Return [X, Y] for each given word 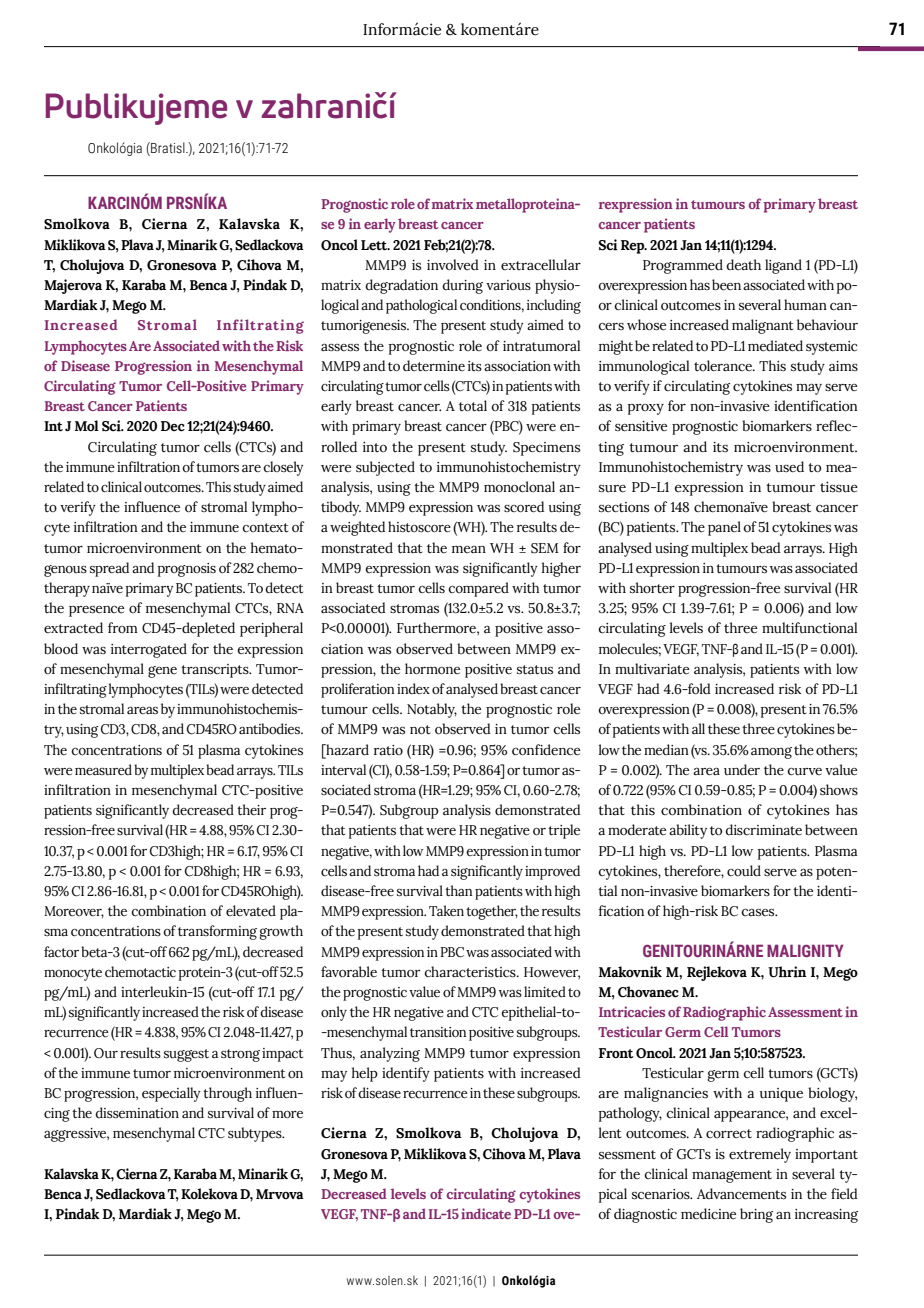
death [743, 265]
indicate [486, 1213]
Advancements [741, 1194]
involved [453, 265]
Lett [375, 245]
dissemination [137, 1113]
